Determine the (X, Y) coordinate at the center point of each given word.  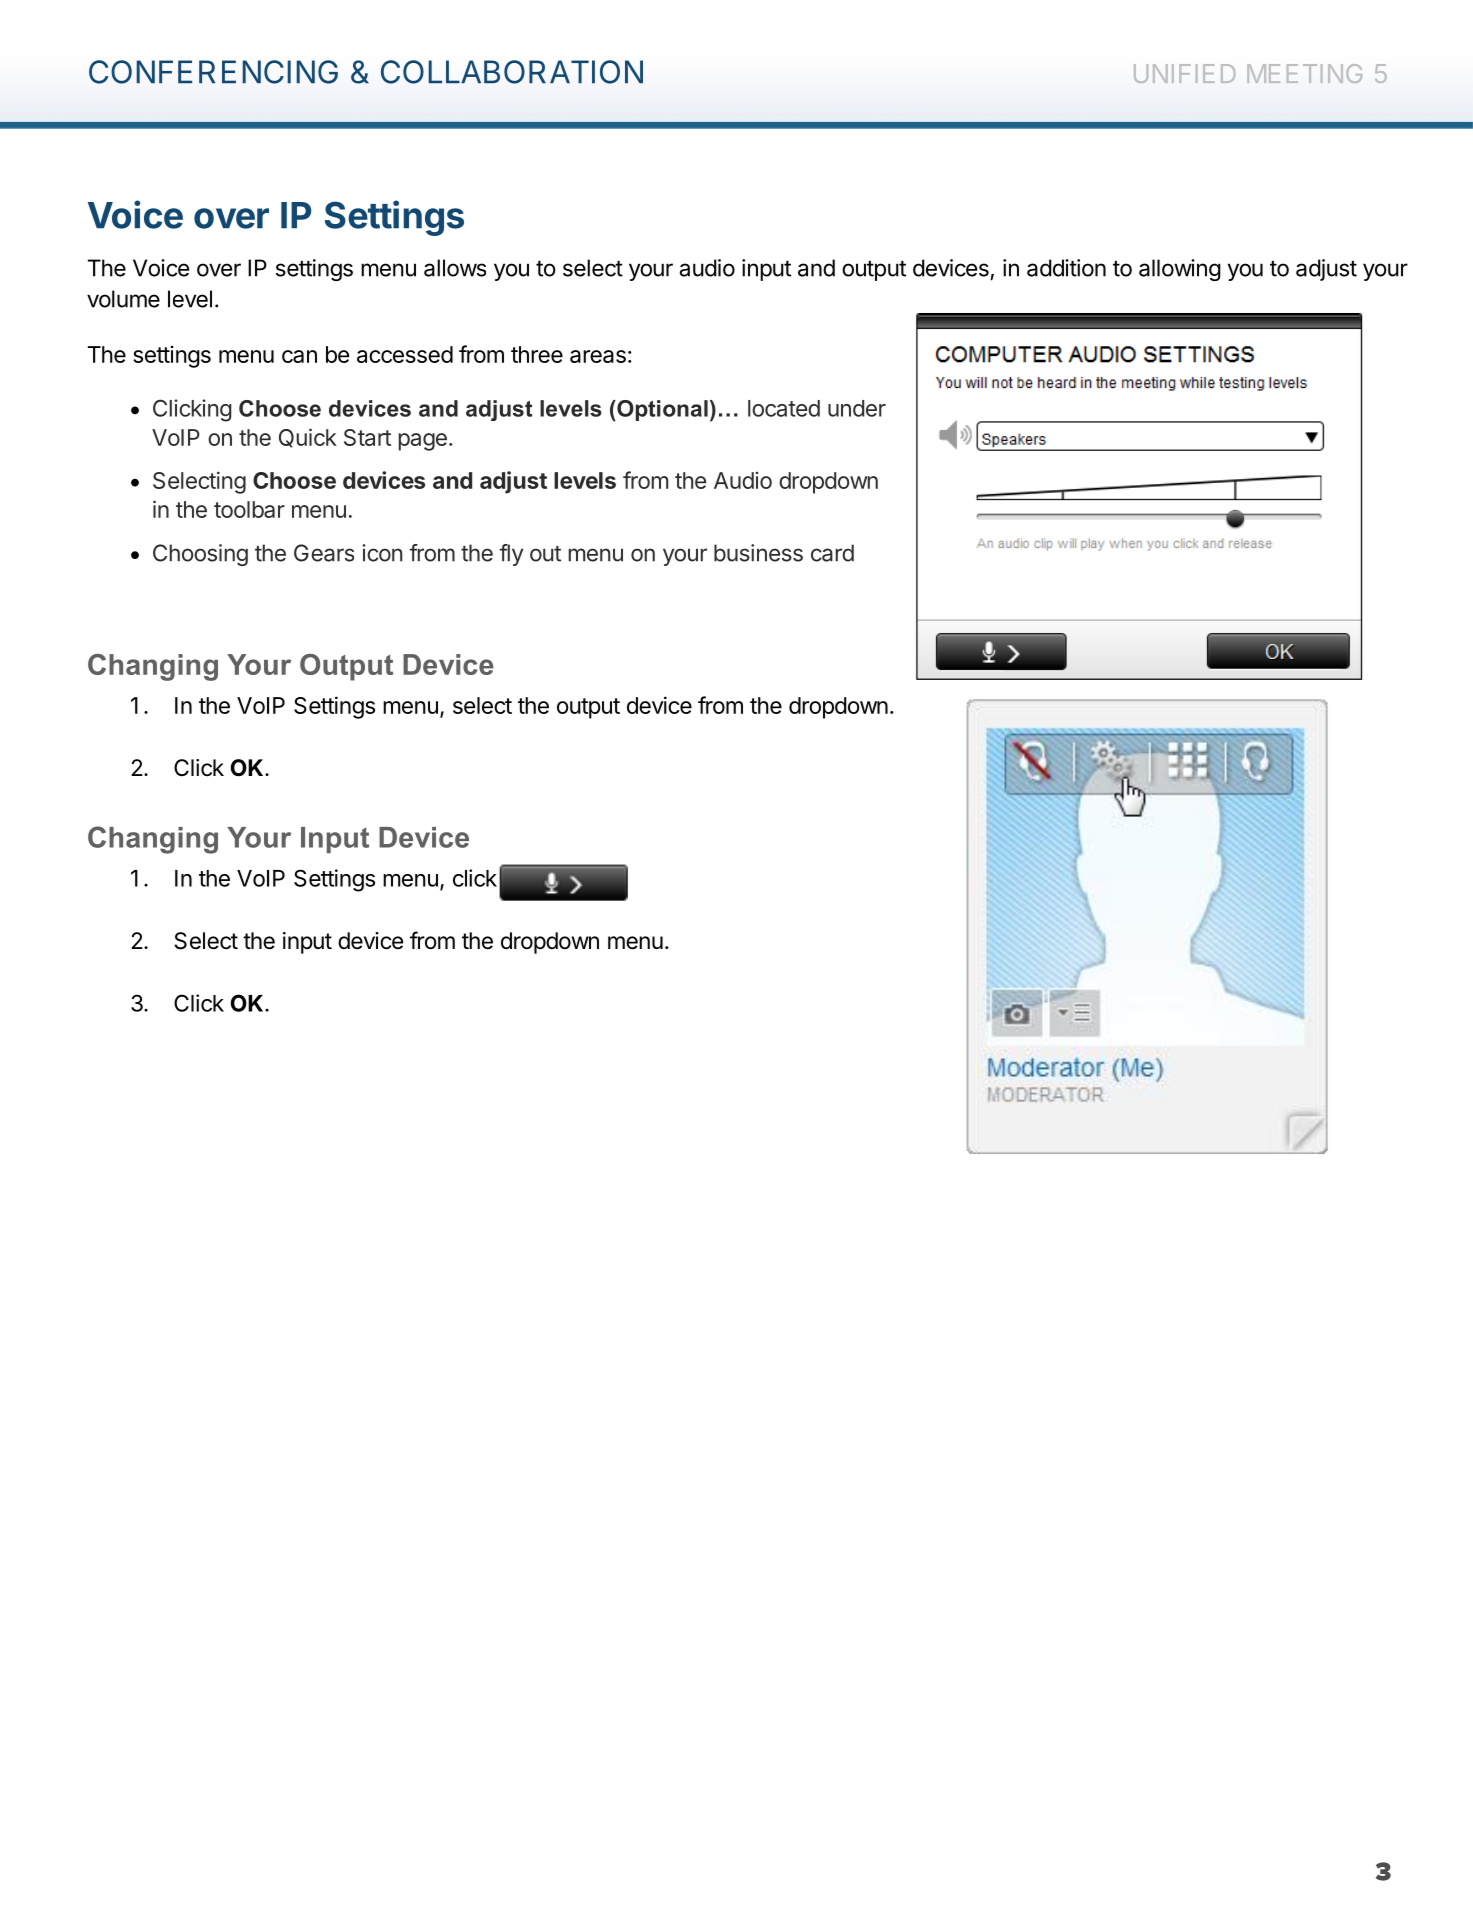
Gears (324, 553)
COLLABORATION (512, 72)
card (832, 553)
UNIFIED (1185, 73)
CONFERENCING (213, 72)
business (758, 553)
